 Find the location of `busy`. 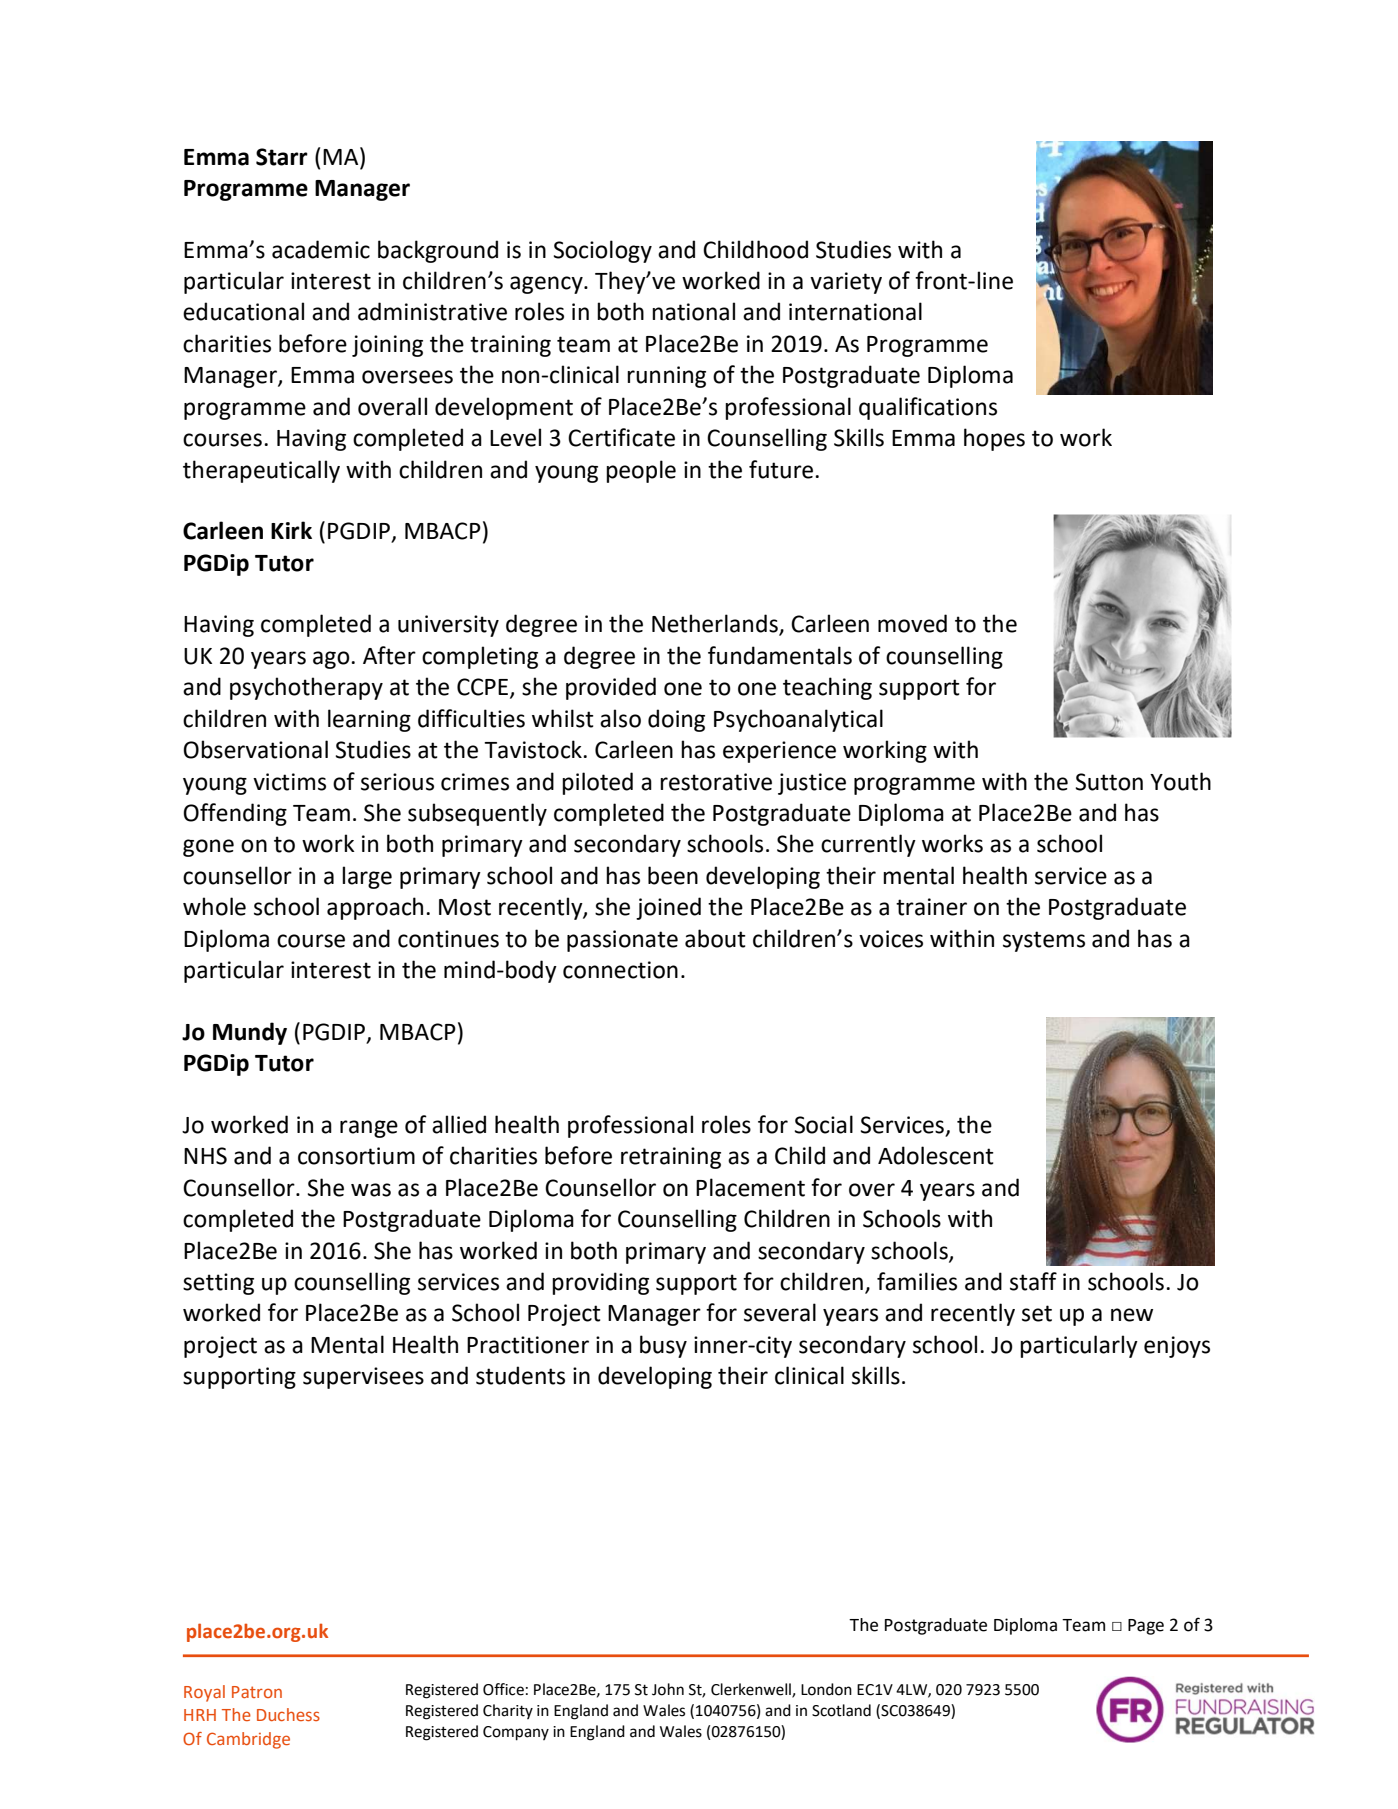

busy is located at coordinates (663, 1346).
